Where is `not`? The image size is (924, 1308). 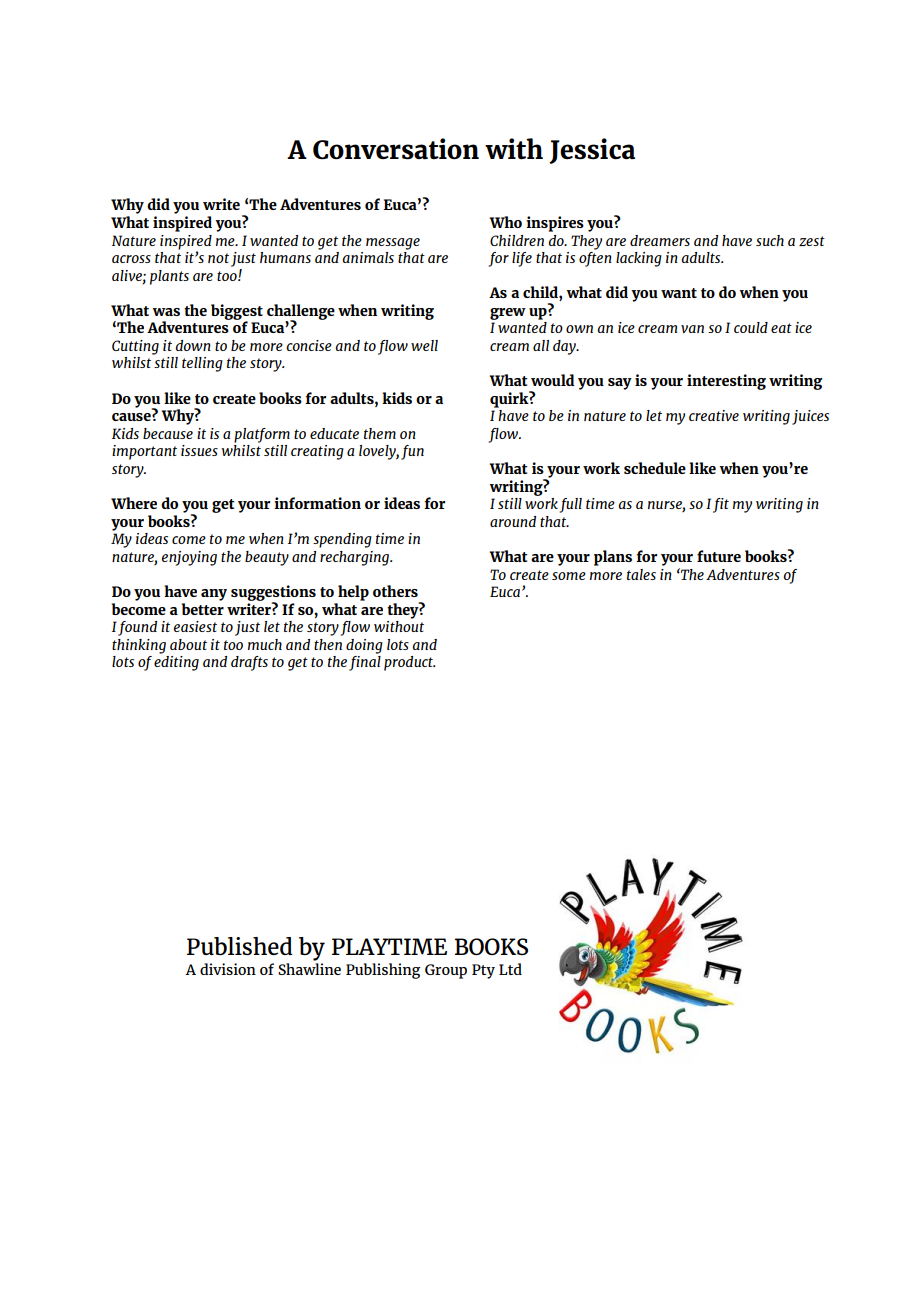 not is located at coordinates (218, 258).
